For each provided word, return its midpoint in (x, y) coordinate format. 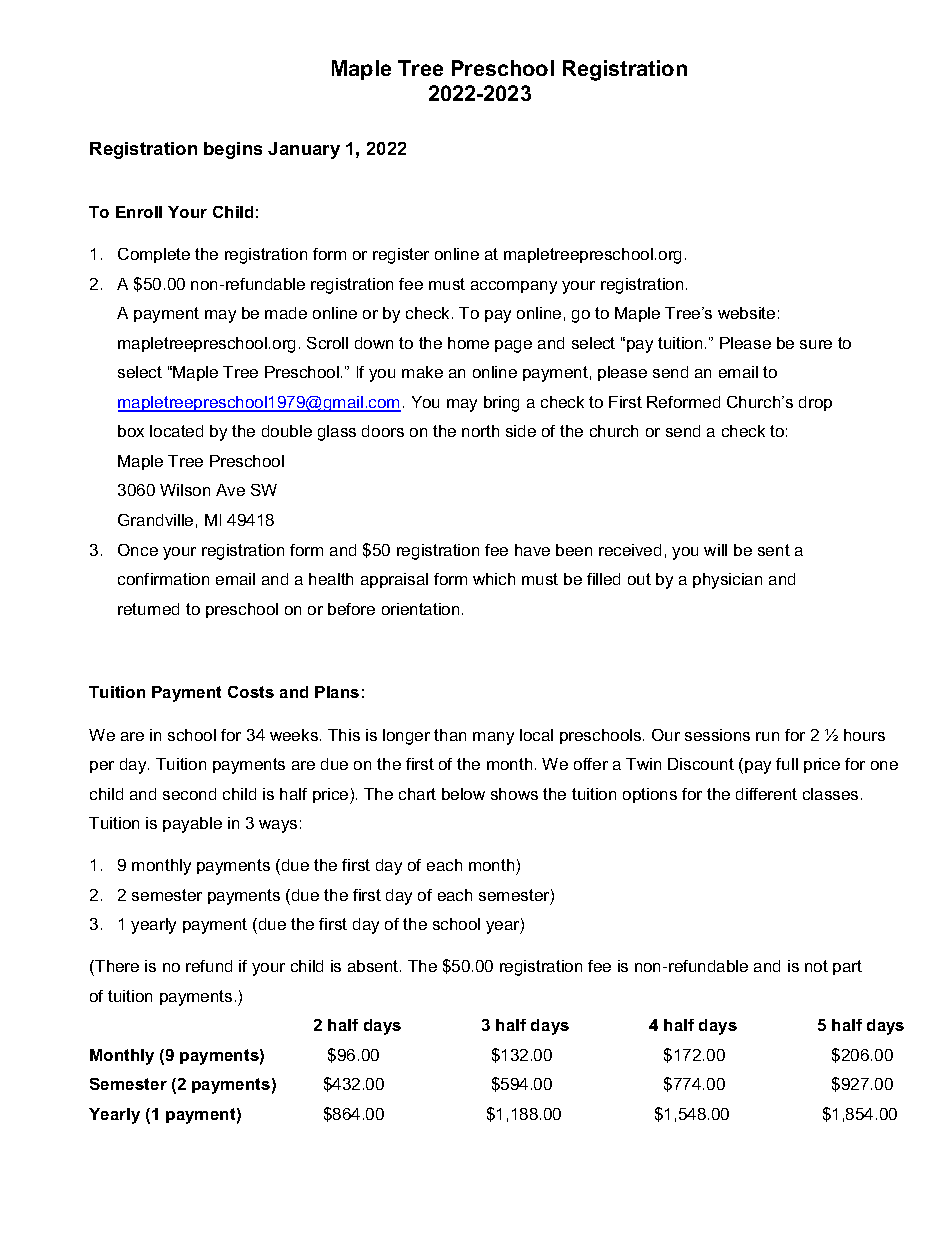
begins (233, 150)
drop (815, 403)
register (401, 256)
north (480, 431)
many (493, 738)
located (176, 431)
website (746, 313)
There (116, 966)
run (767, 736)
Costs (251, 692)
